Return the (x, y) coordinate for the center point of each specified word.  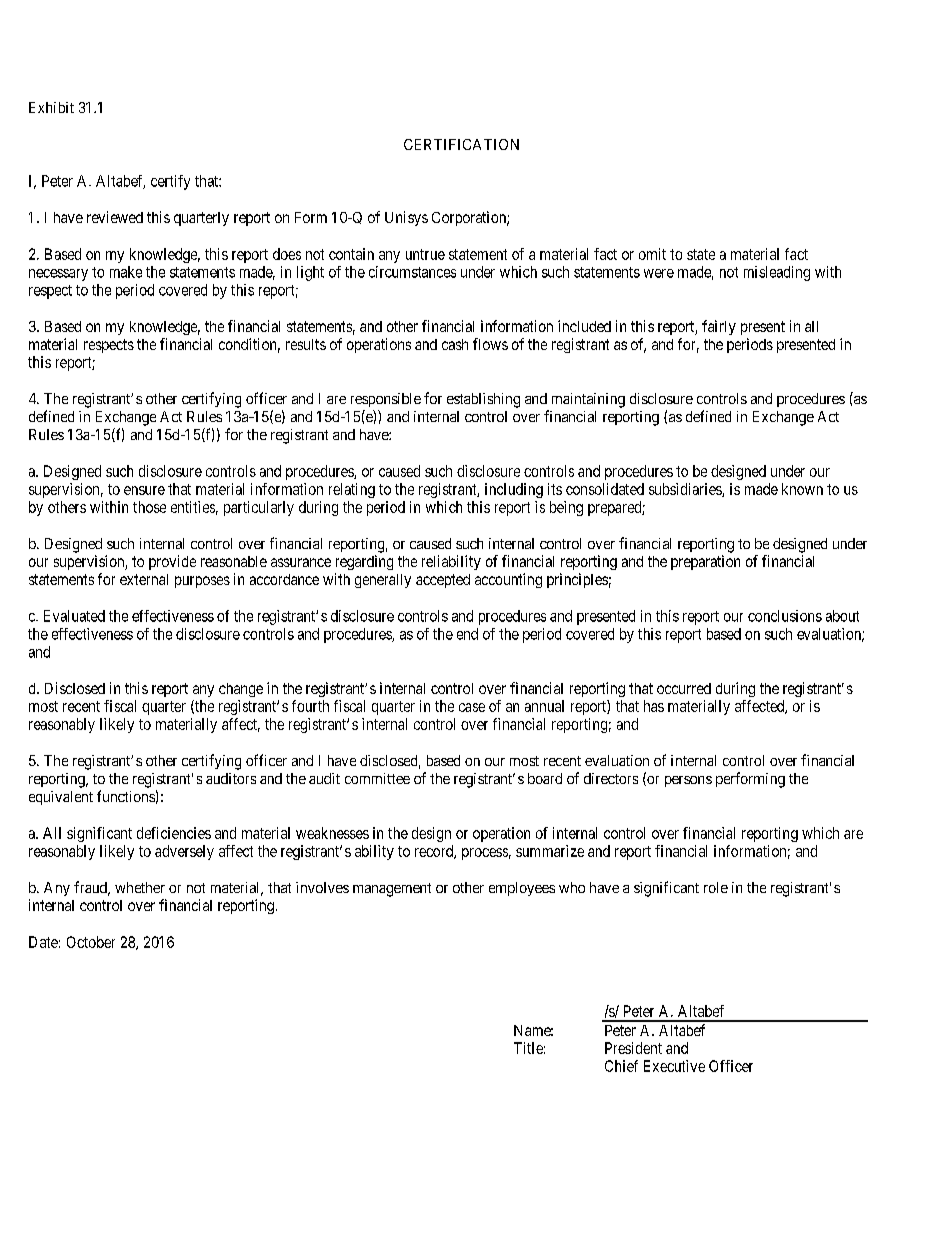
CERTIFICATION (461, 144)
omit (652, 254)
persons (688, 781)
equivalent (61, 798)
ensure (144, 490)
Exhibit (51, 107)
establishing (483, 400)
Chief (621, 1066)
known (802, 489)
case (472, 707)
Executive (674, 1066)
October (91, 942)
